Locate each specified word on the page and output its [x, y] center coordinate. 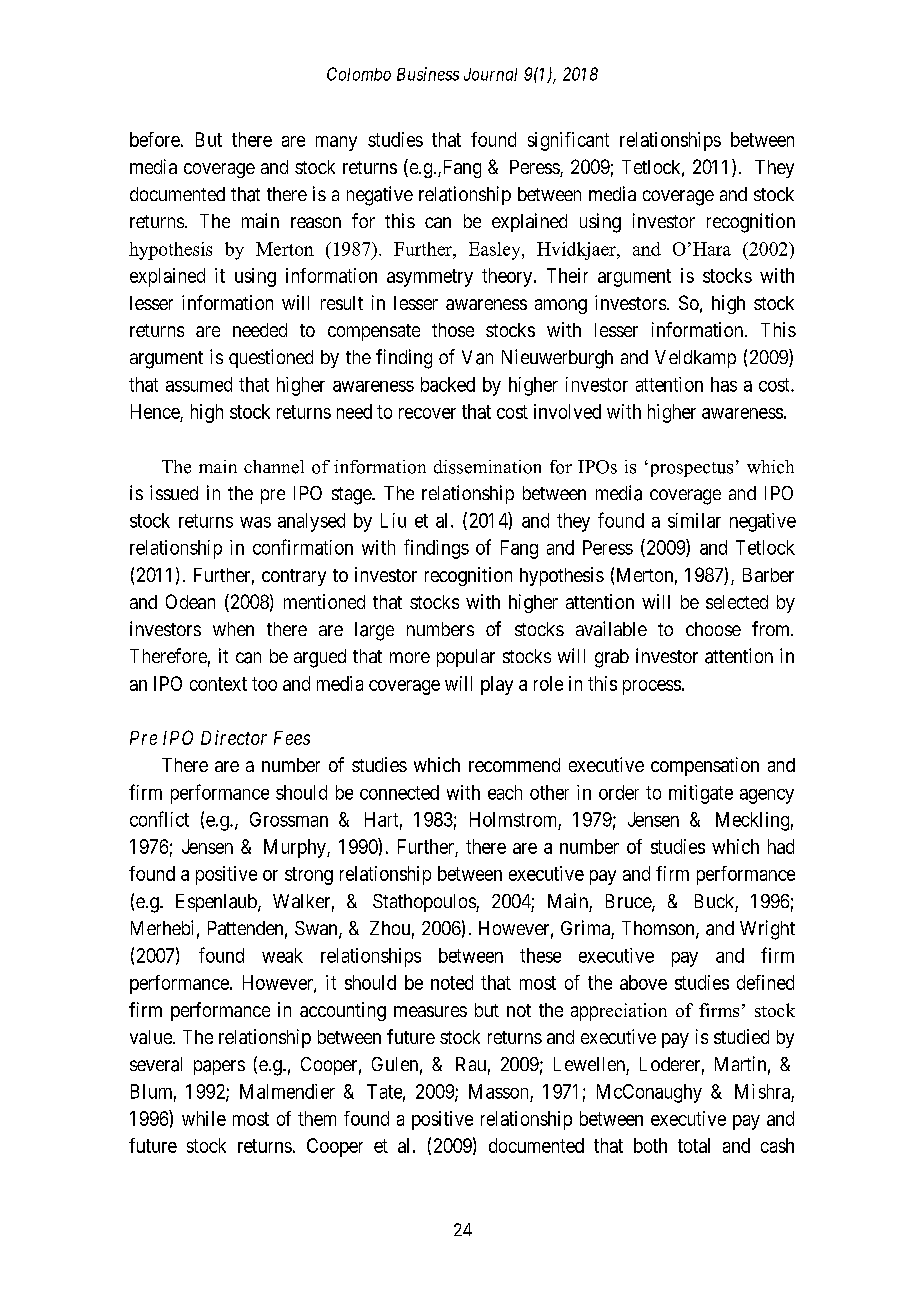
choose [713, 629]
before [155, 139]
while [204, 1118]
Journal [490, 74]
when [233, 629]
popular [466, 658]
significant [568, 141]
